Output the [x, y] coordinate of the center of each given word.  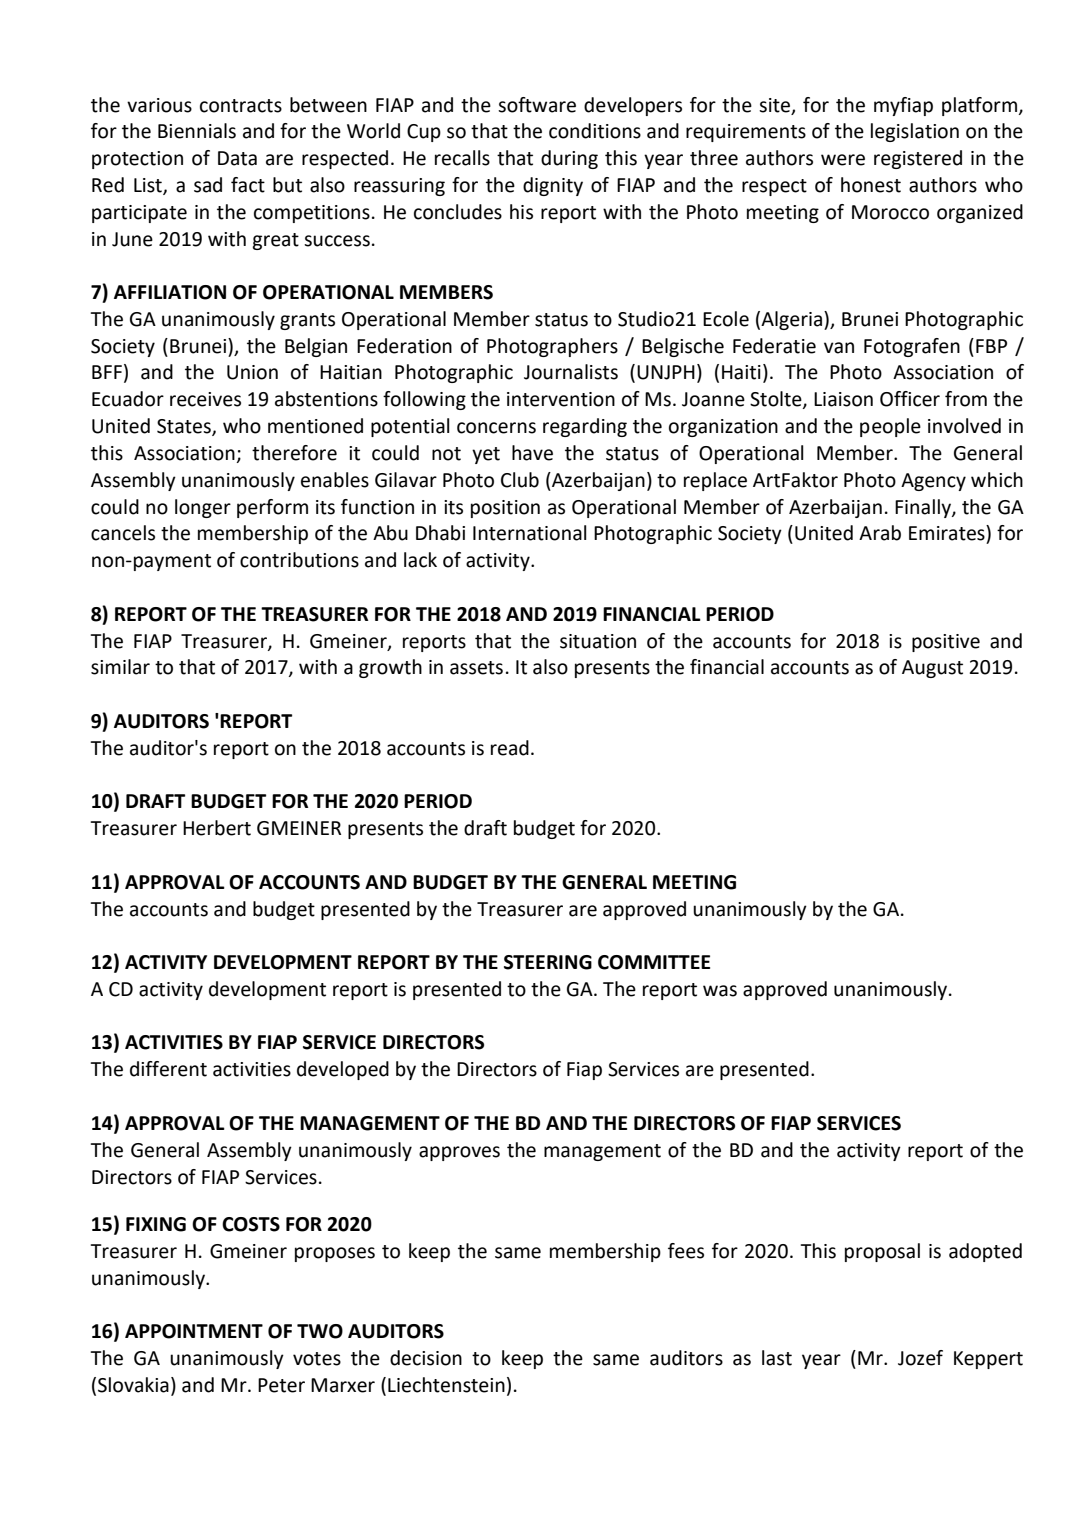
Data [237, 158]
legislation [915, 132]
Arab [880, 533]
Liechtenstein [446, 1385]
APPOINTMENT [194, 1331]
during [569, 159]
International [530, 533]
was [720, 991]
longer [203, 508]
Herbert [217, 828]
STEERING [548, 962]
